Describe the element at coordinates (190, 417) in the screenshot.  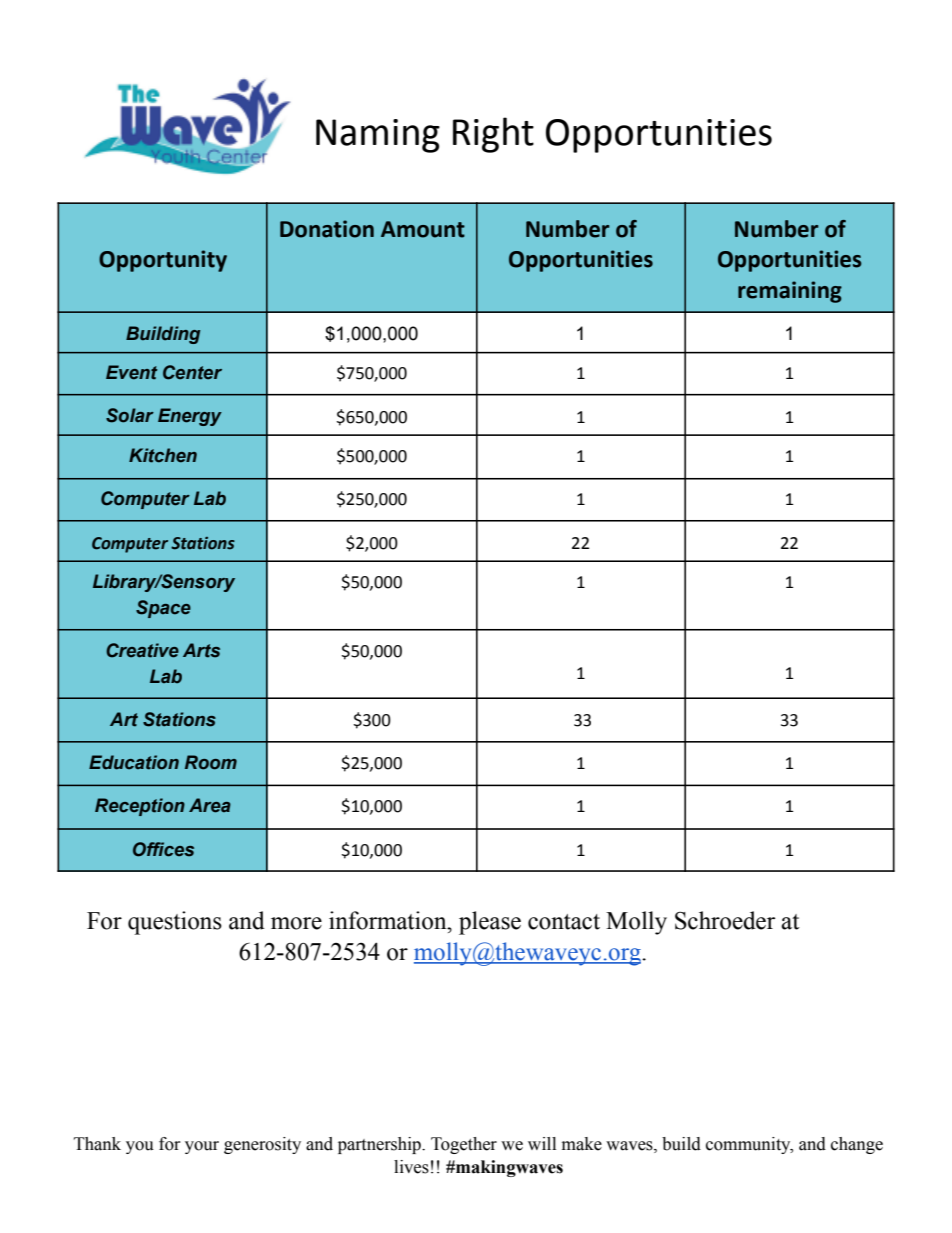
I see `Energy` at that location.
